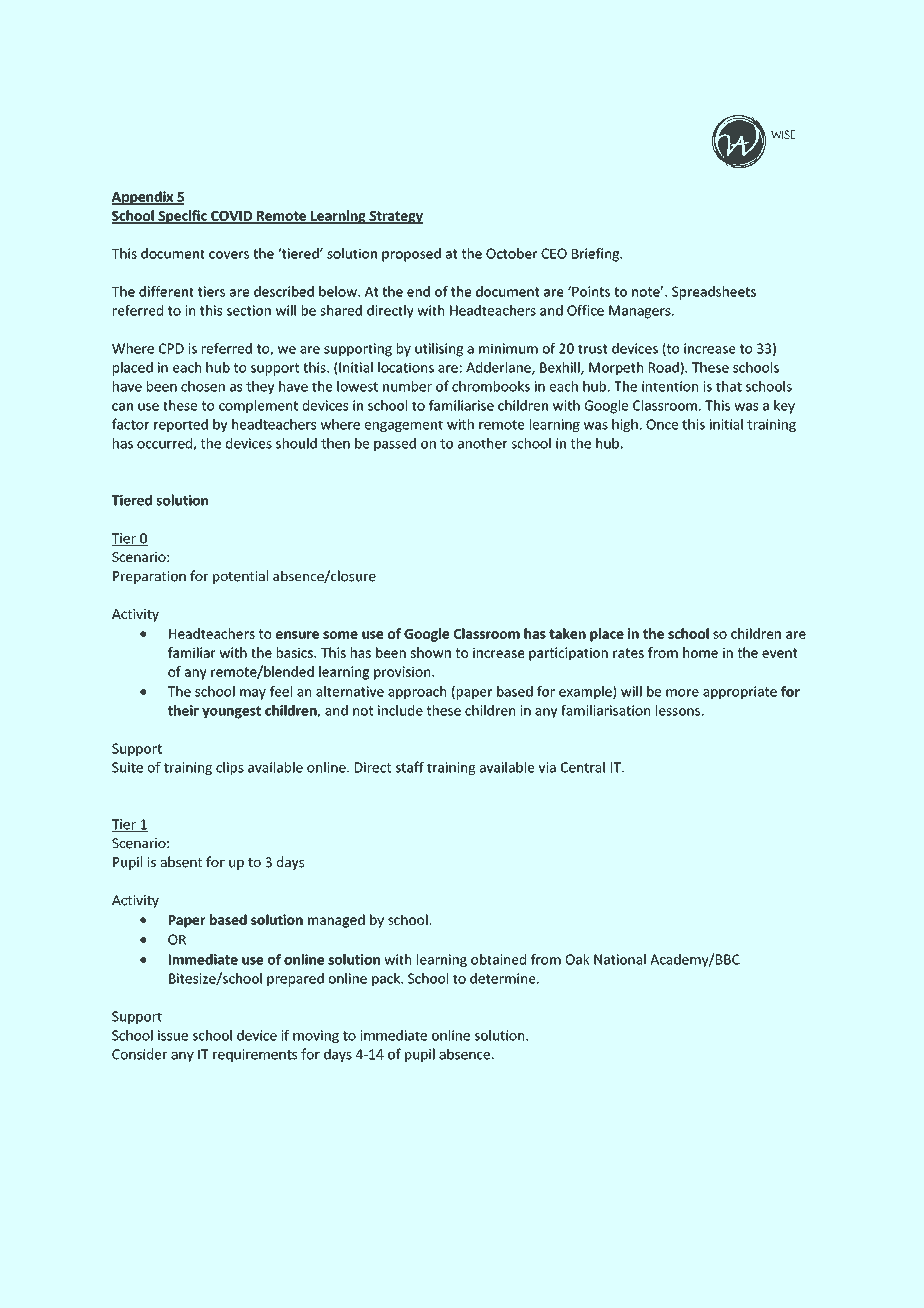 This page has width=924, height=1308. I want to click on Specific, so click(182, 217).
